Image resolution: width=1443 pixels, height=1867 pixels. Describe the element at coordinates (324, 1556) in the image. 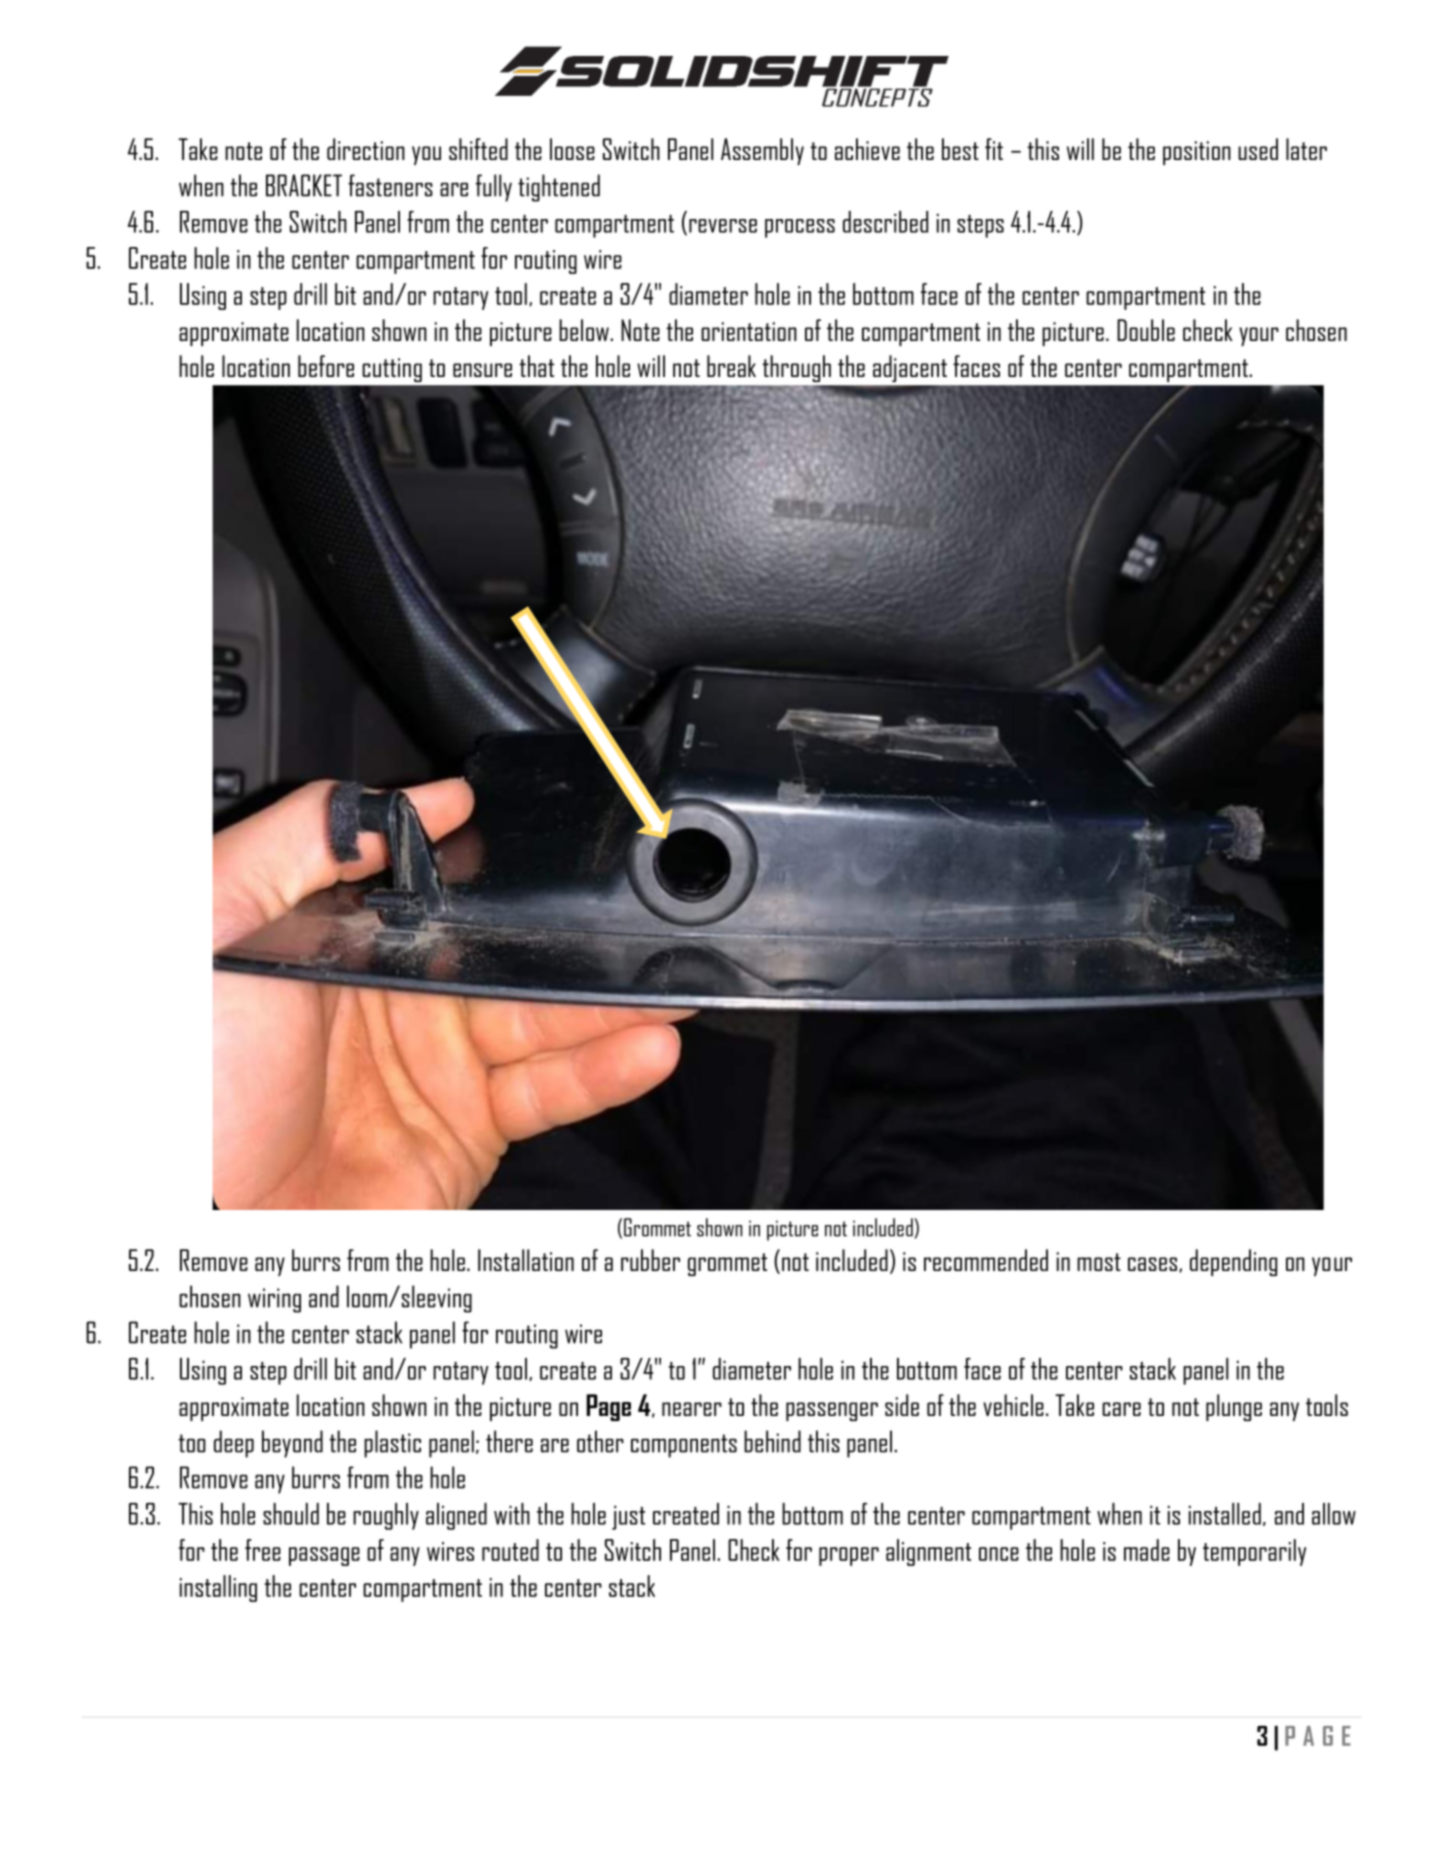

I see `passage` at that location.
